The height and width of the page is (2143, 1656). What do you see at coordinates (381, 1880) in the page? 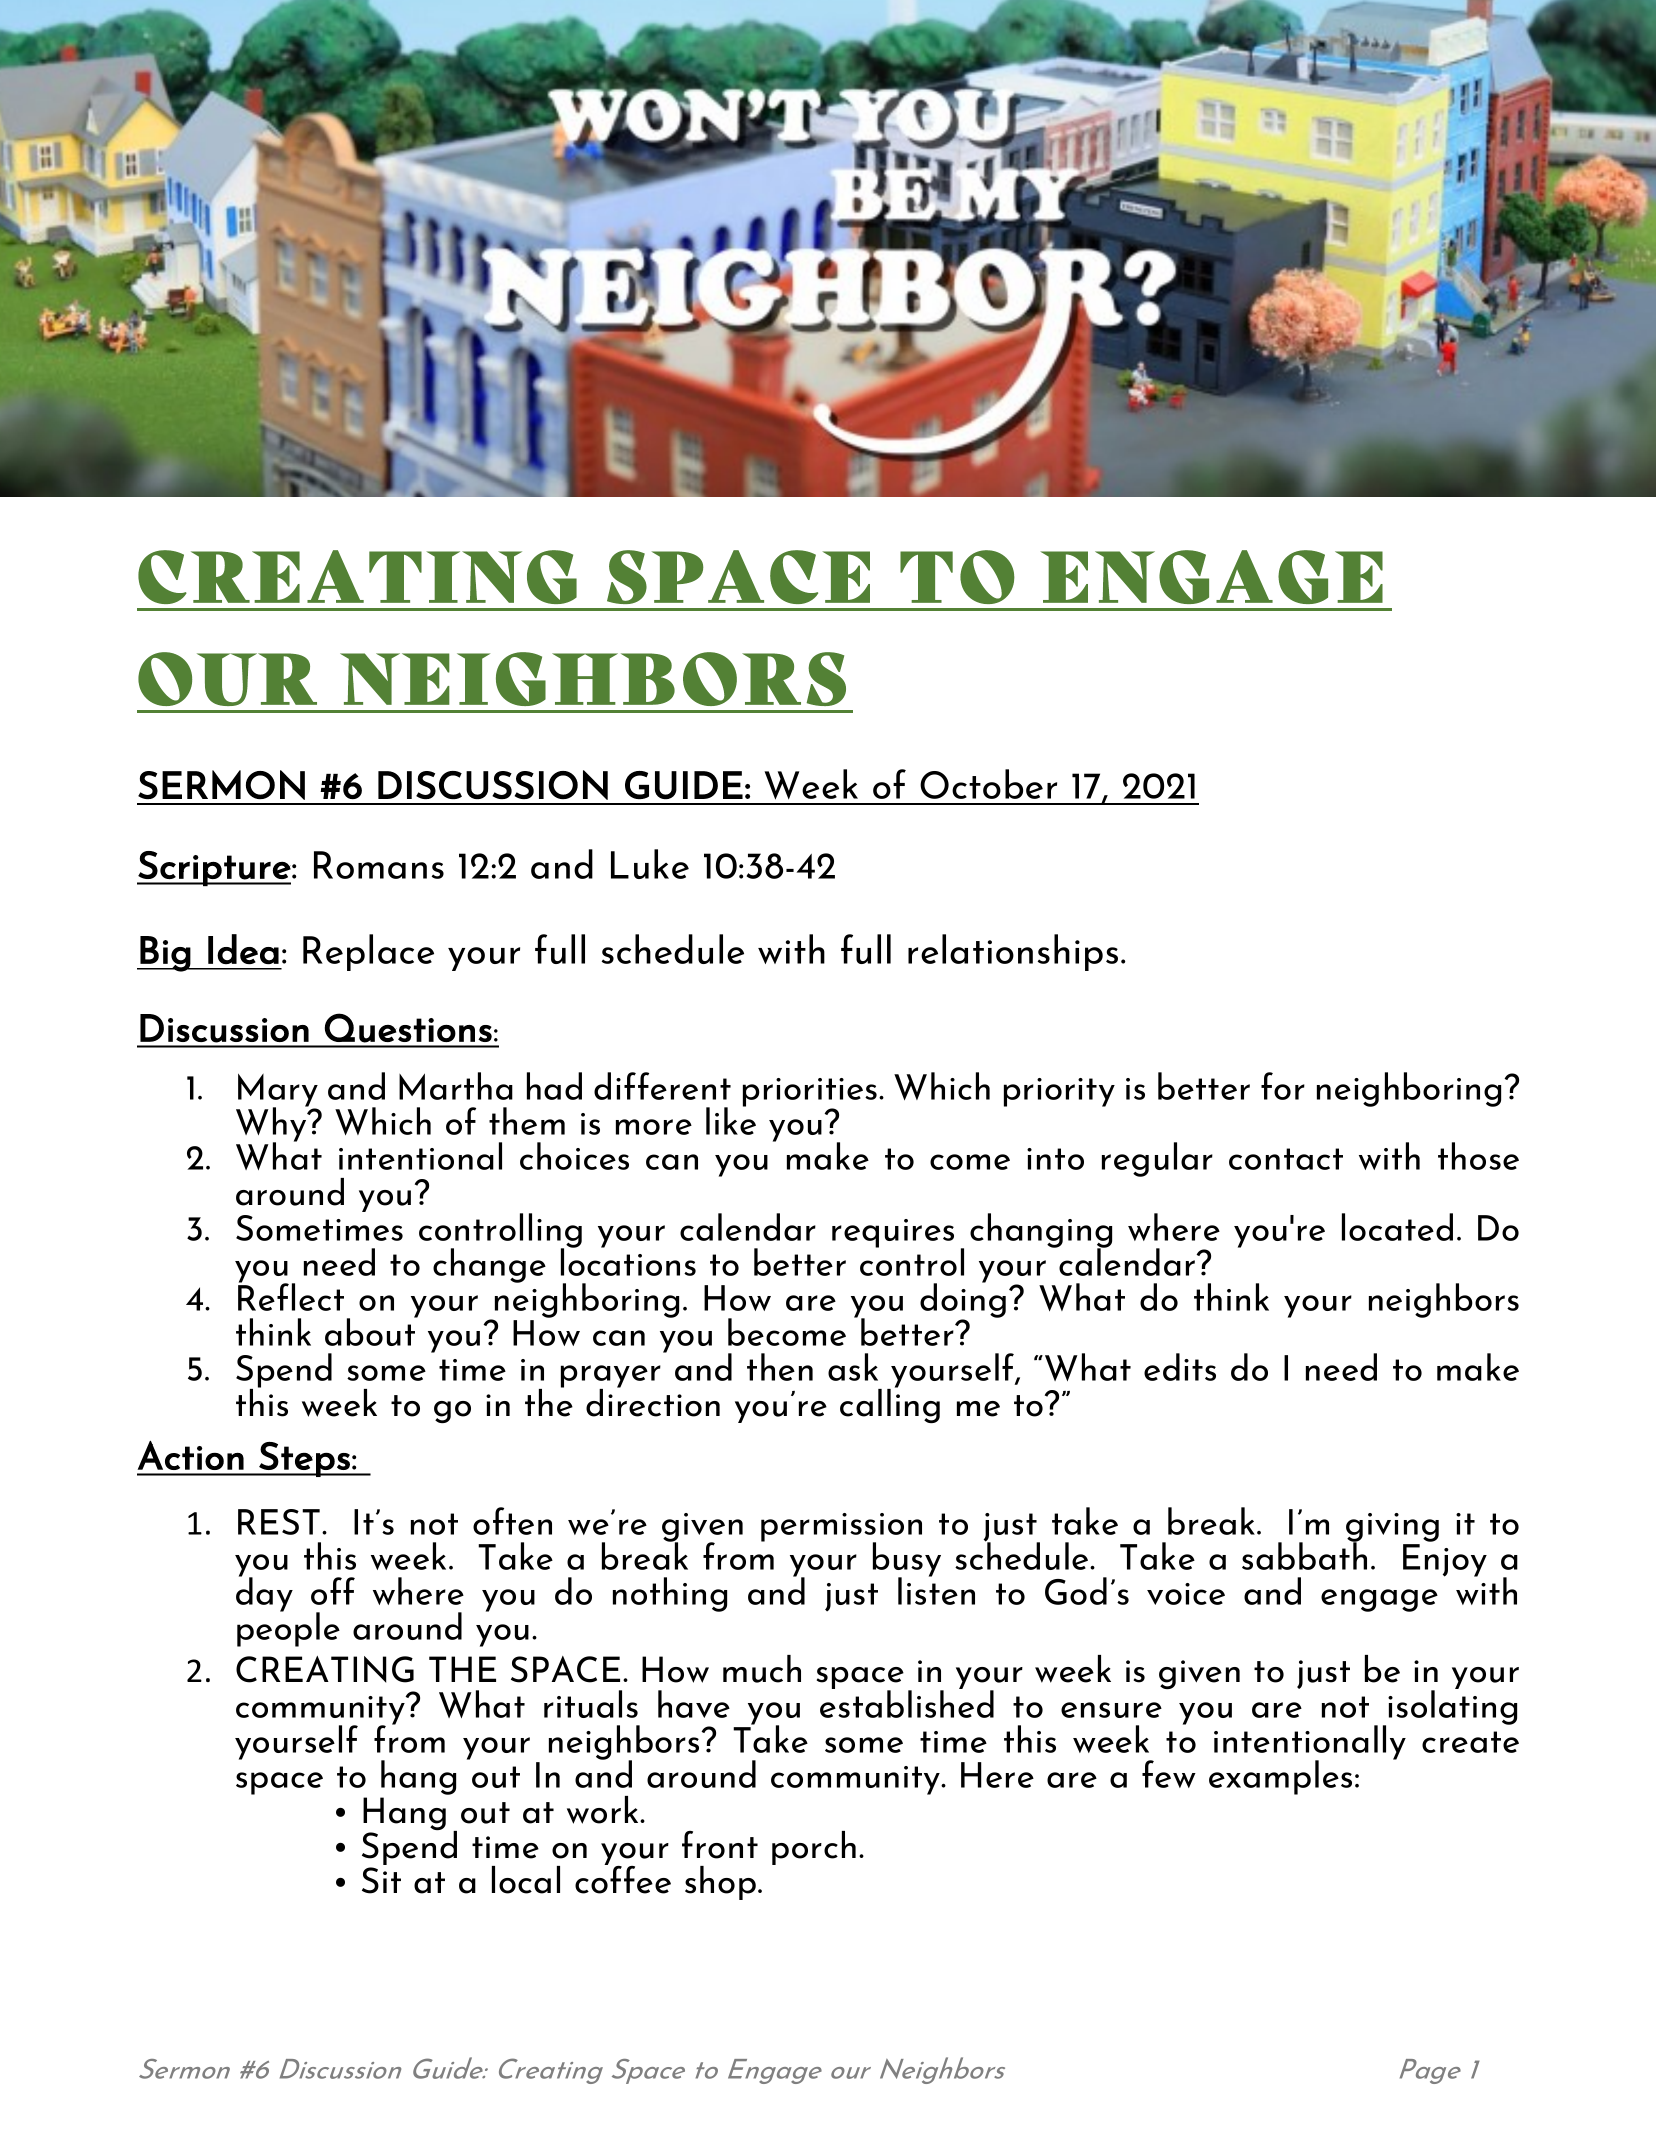
I see `Sit` at bounding box center [381, 1880].
